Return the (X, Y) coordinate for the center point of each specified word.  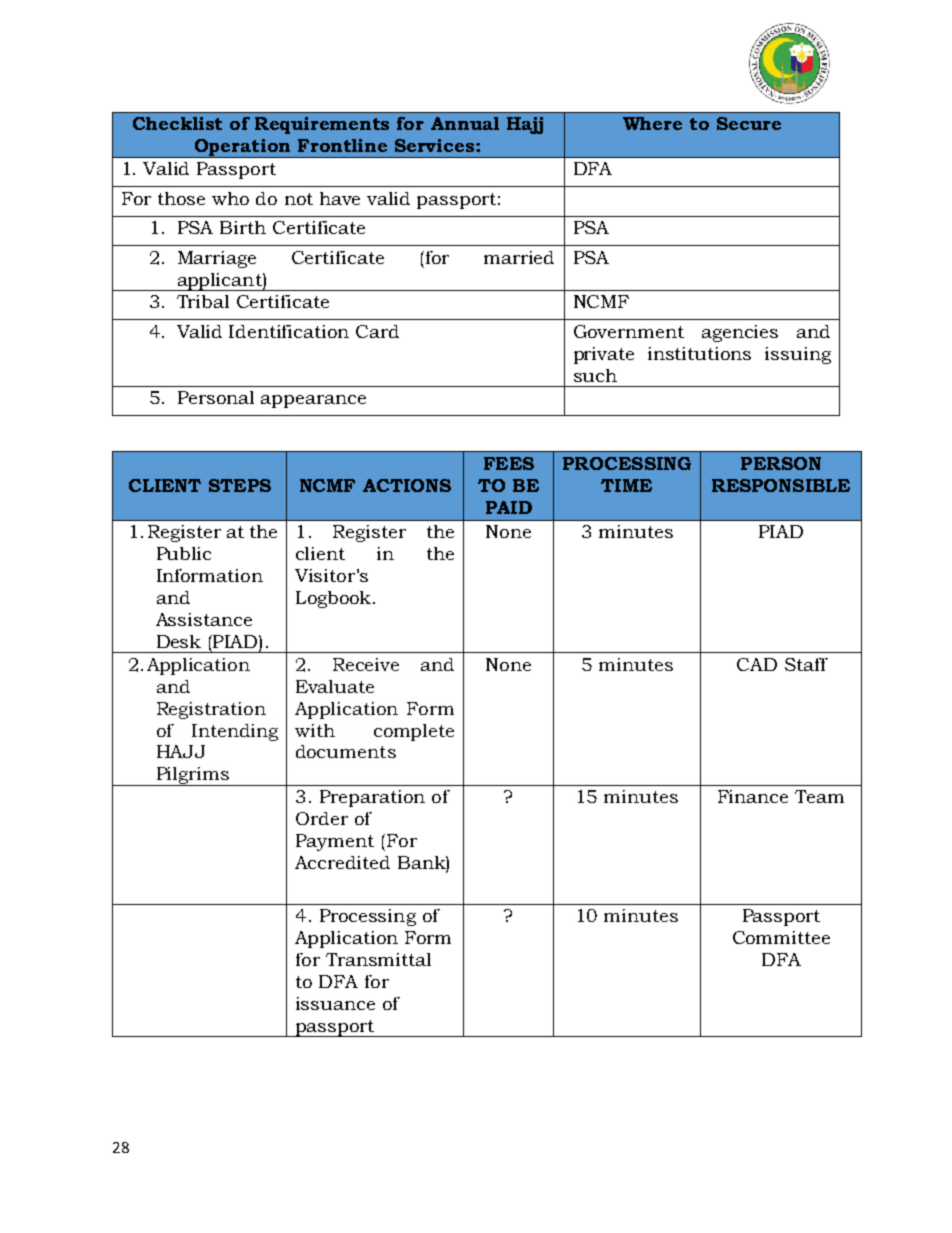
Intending (235, 732)
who (230, 198)
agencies (740, 333)
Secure (749, 123)
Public (184, 553)
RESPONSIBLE (781, 485)
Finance (753, 796)
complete (414, 732)
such (595, 375)
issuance (335, 1003)
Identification (289, 331)
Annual (465, 123)
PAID (509, 507)
